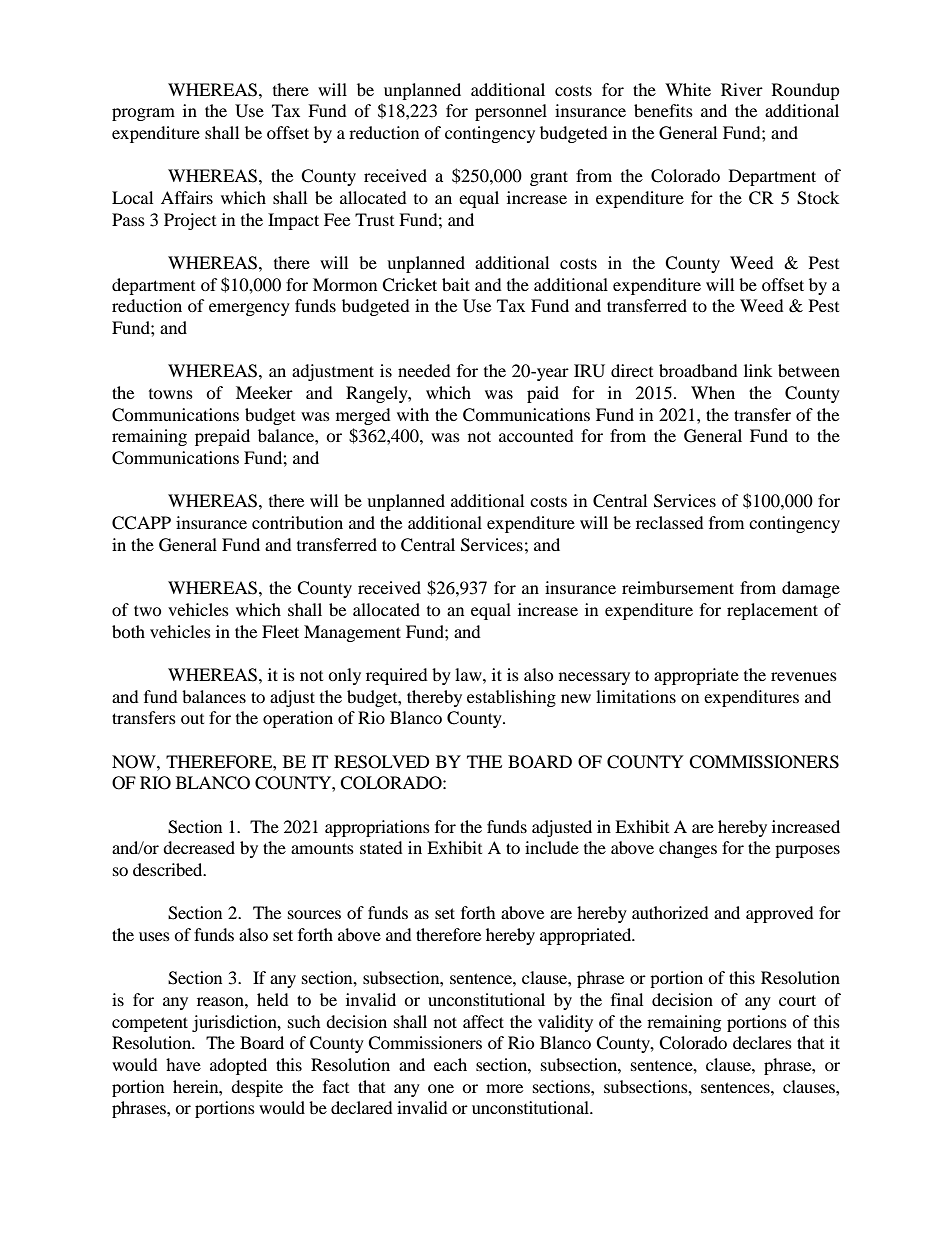 This screenshot has height=1233, width=952. I want to click on River, so click(742, 89).
